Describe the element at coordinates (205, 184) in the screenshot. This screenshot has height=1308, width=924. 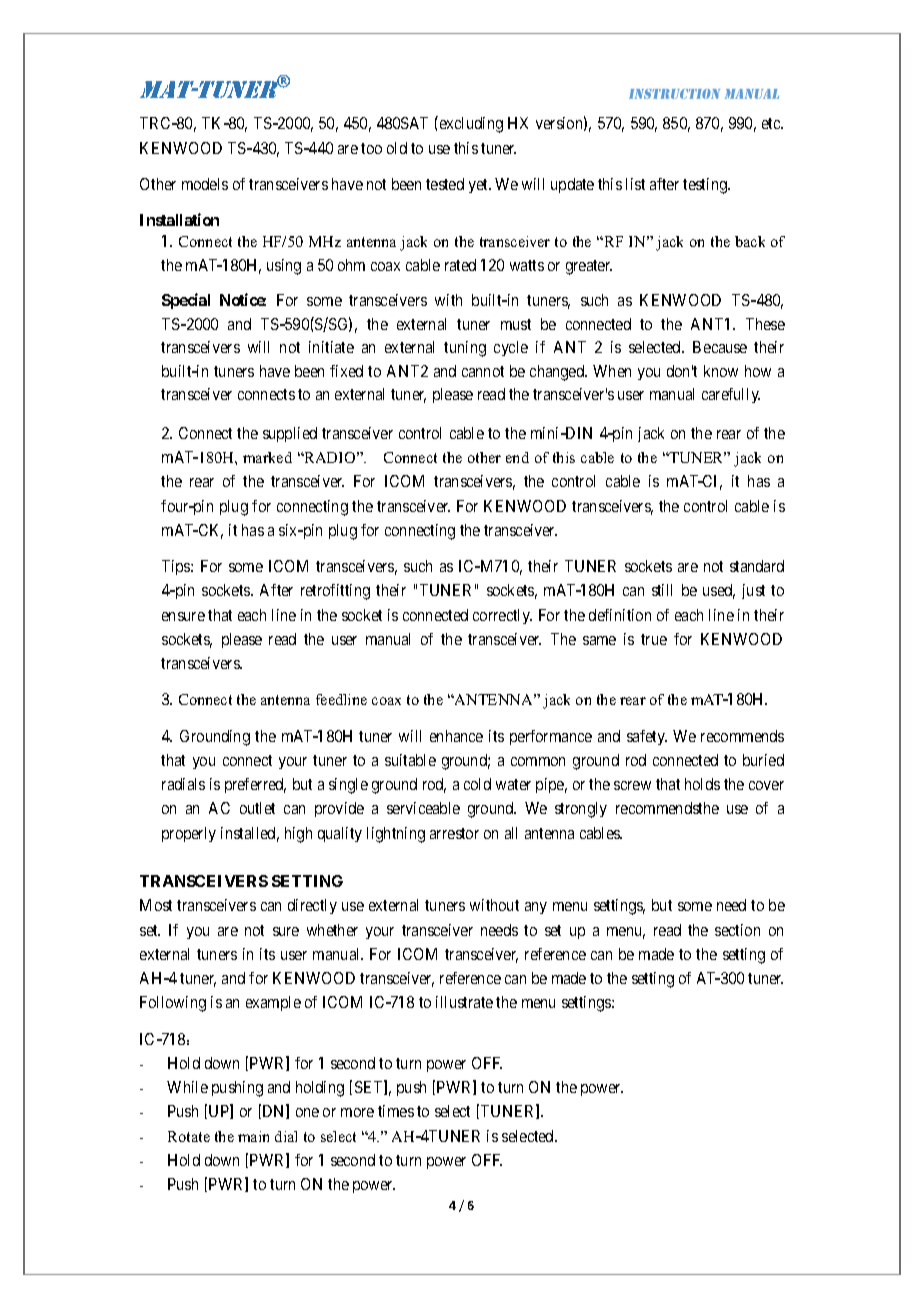
I see `models` at that location.
